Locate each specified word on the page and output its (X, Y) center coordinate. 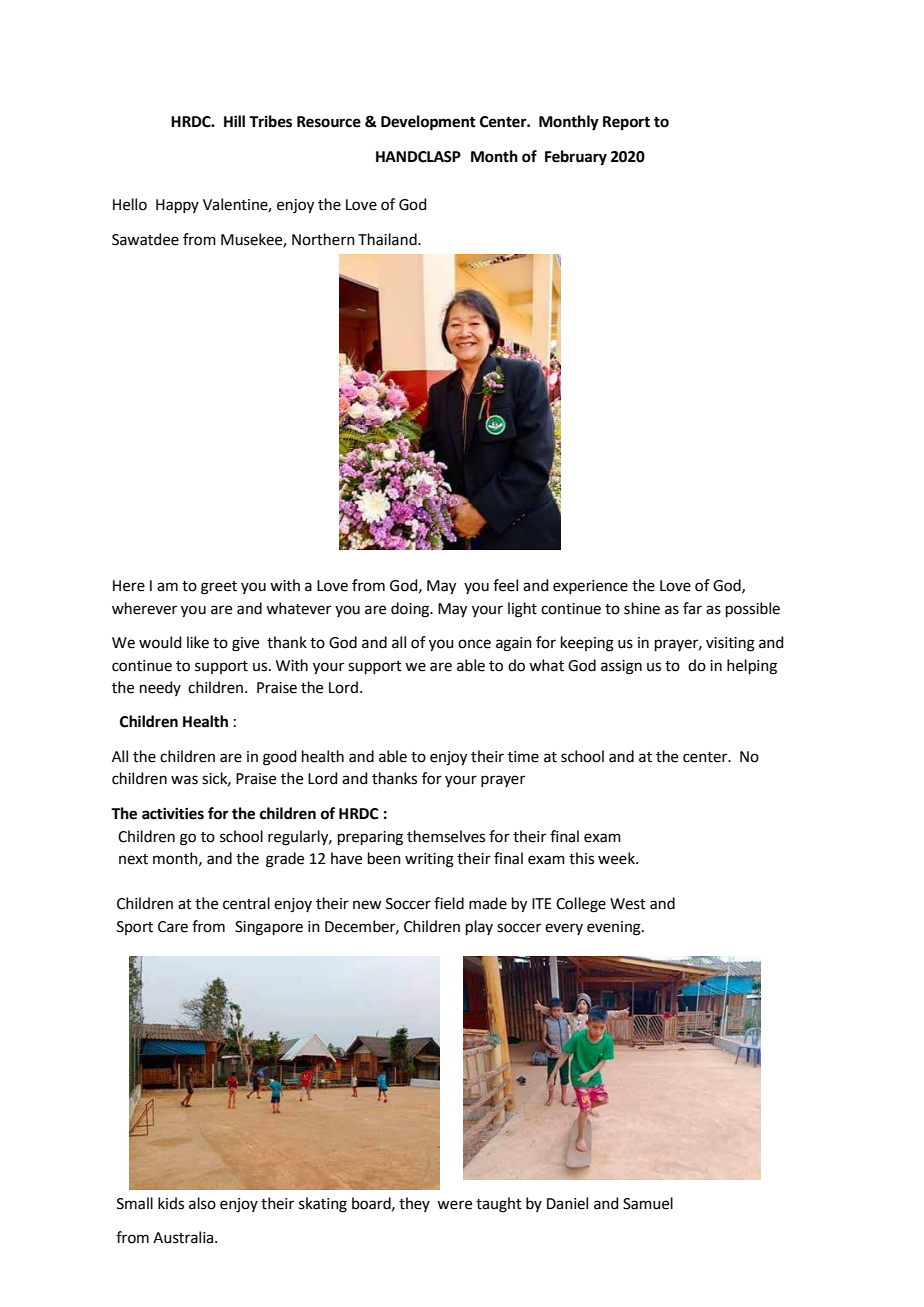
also (202, 1203)
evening (615, 928)
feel (505, 585)
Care (173, 927)
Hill (234, 121)
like (198, 642)
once (474, 644)
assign (621, 667)
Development (428, 123)
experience (590, 587)
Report (626, 123)
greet (219, 588)
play (479, 927)
